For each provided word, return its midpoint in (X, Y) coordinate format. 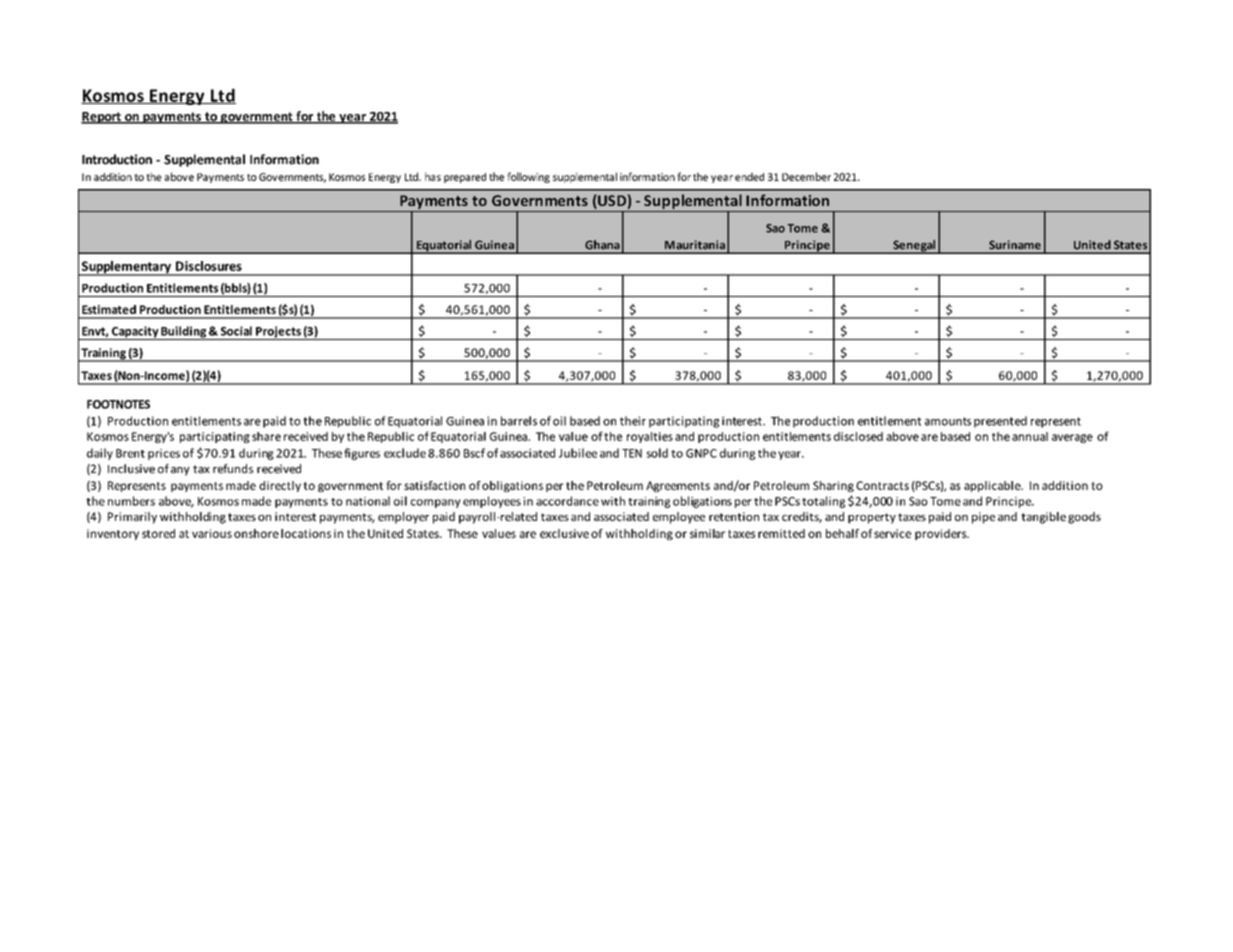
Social (236, 331)
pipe (983, 518)
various (212, 533)
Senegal (914, 247)
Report (102, 118)
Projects (278, 333)
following (528, 177)
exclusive (564, 533)
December (806, 176)
